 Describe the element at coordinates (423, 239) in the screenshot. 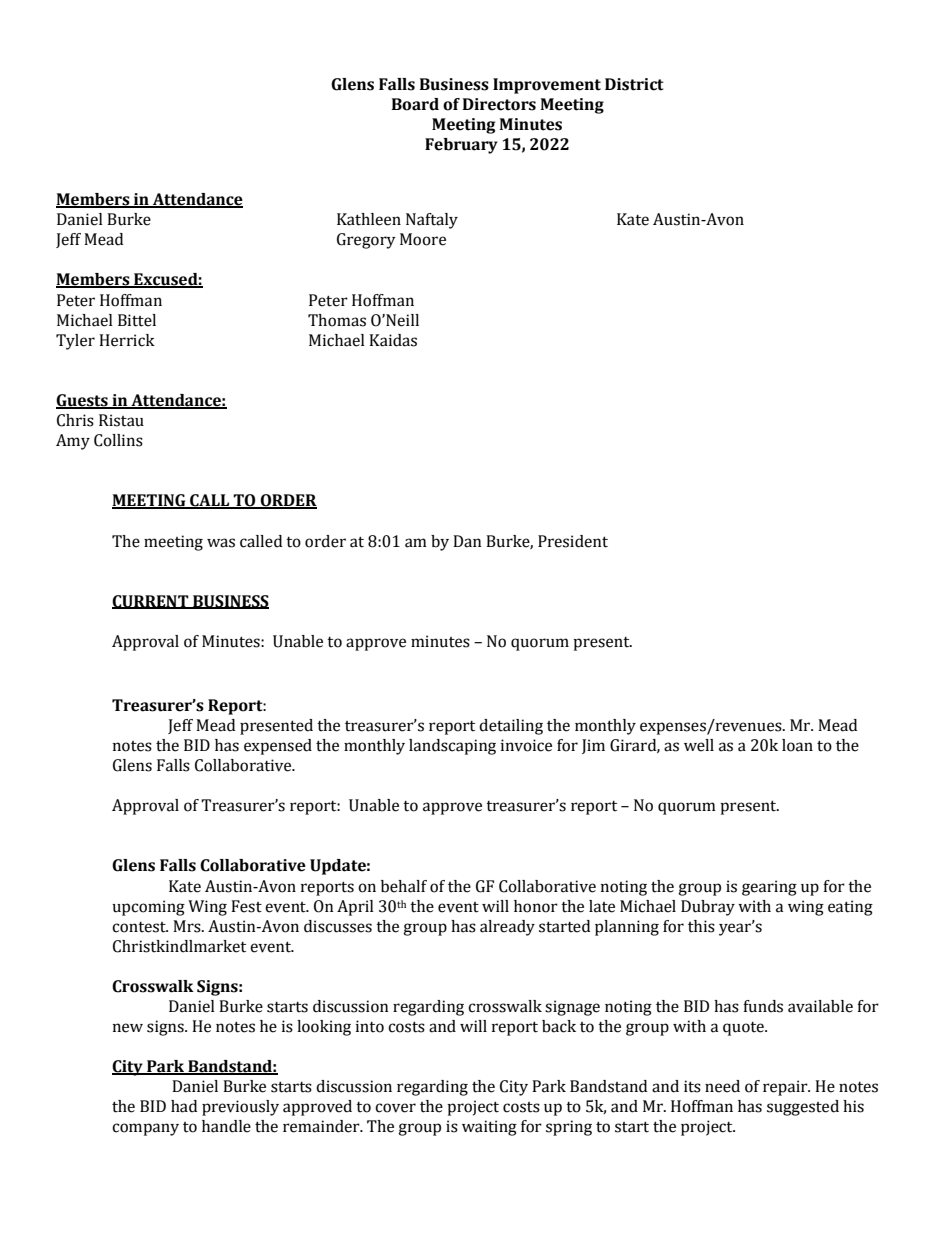

I see `Moore` at that location.
